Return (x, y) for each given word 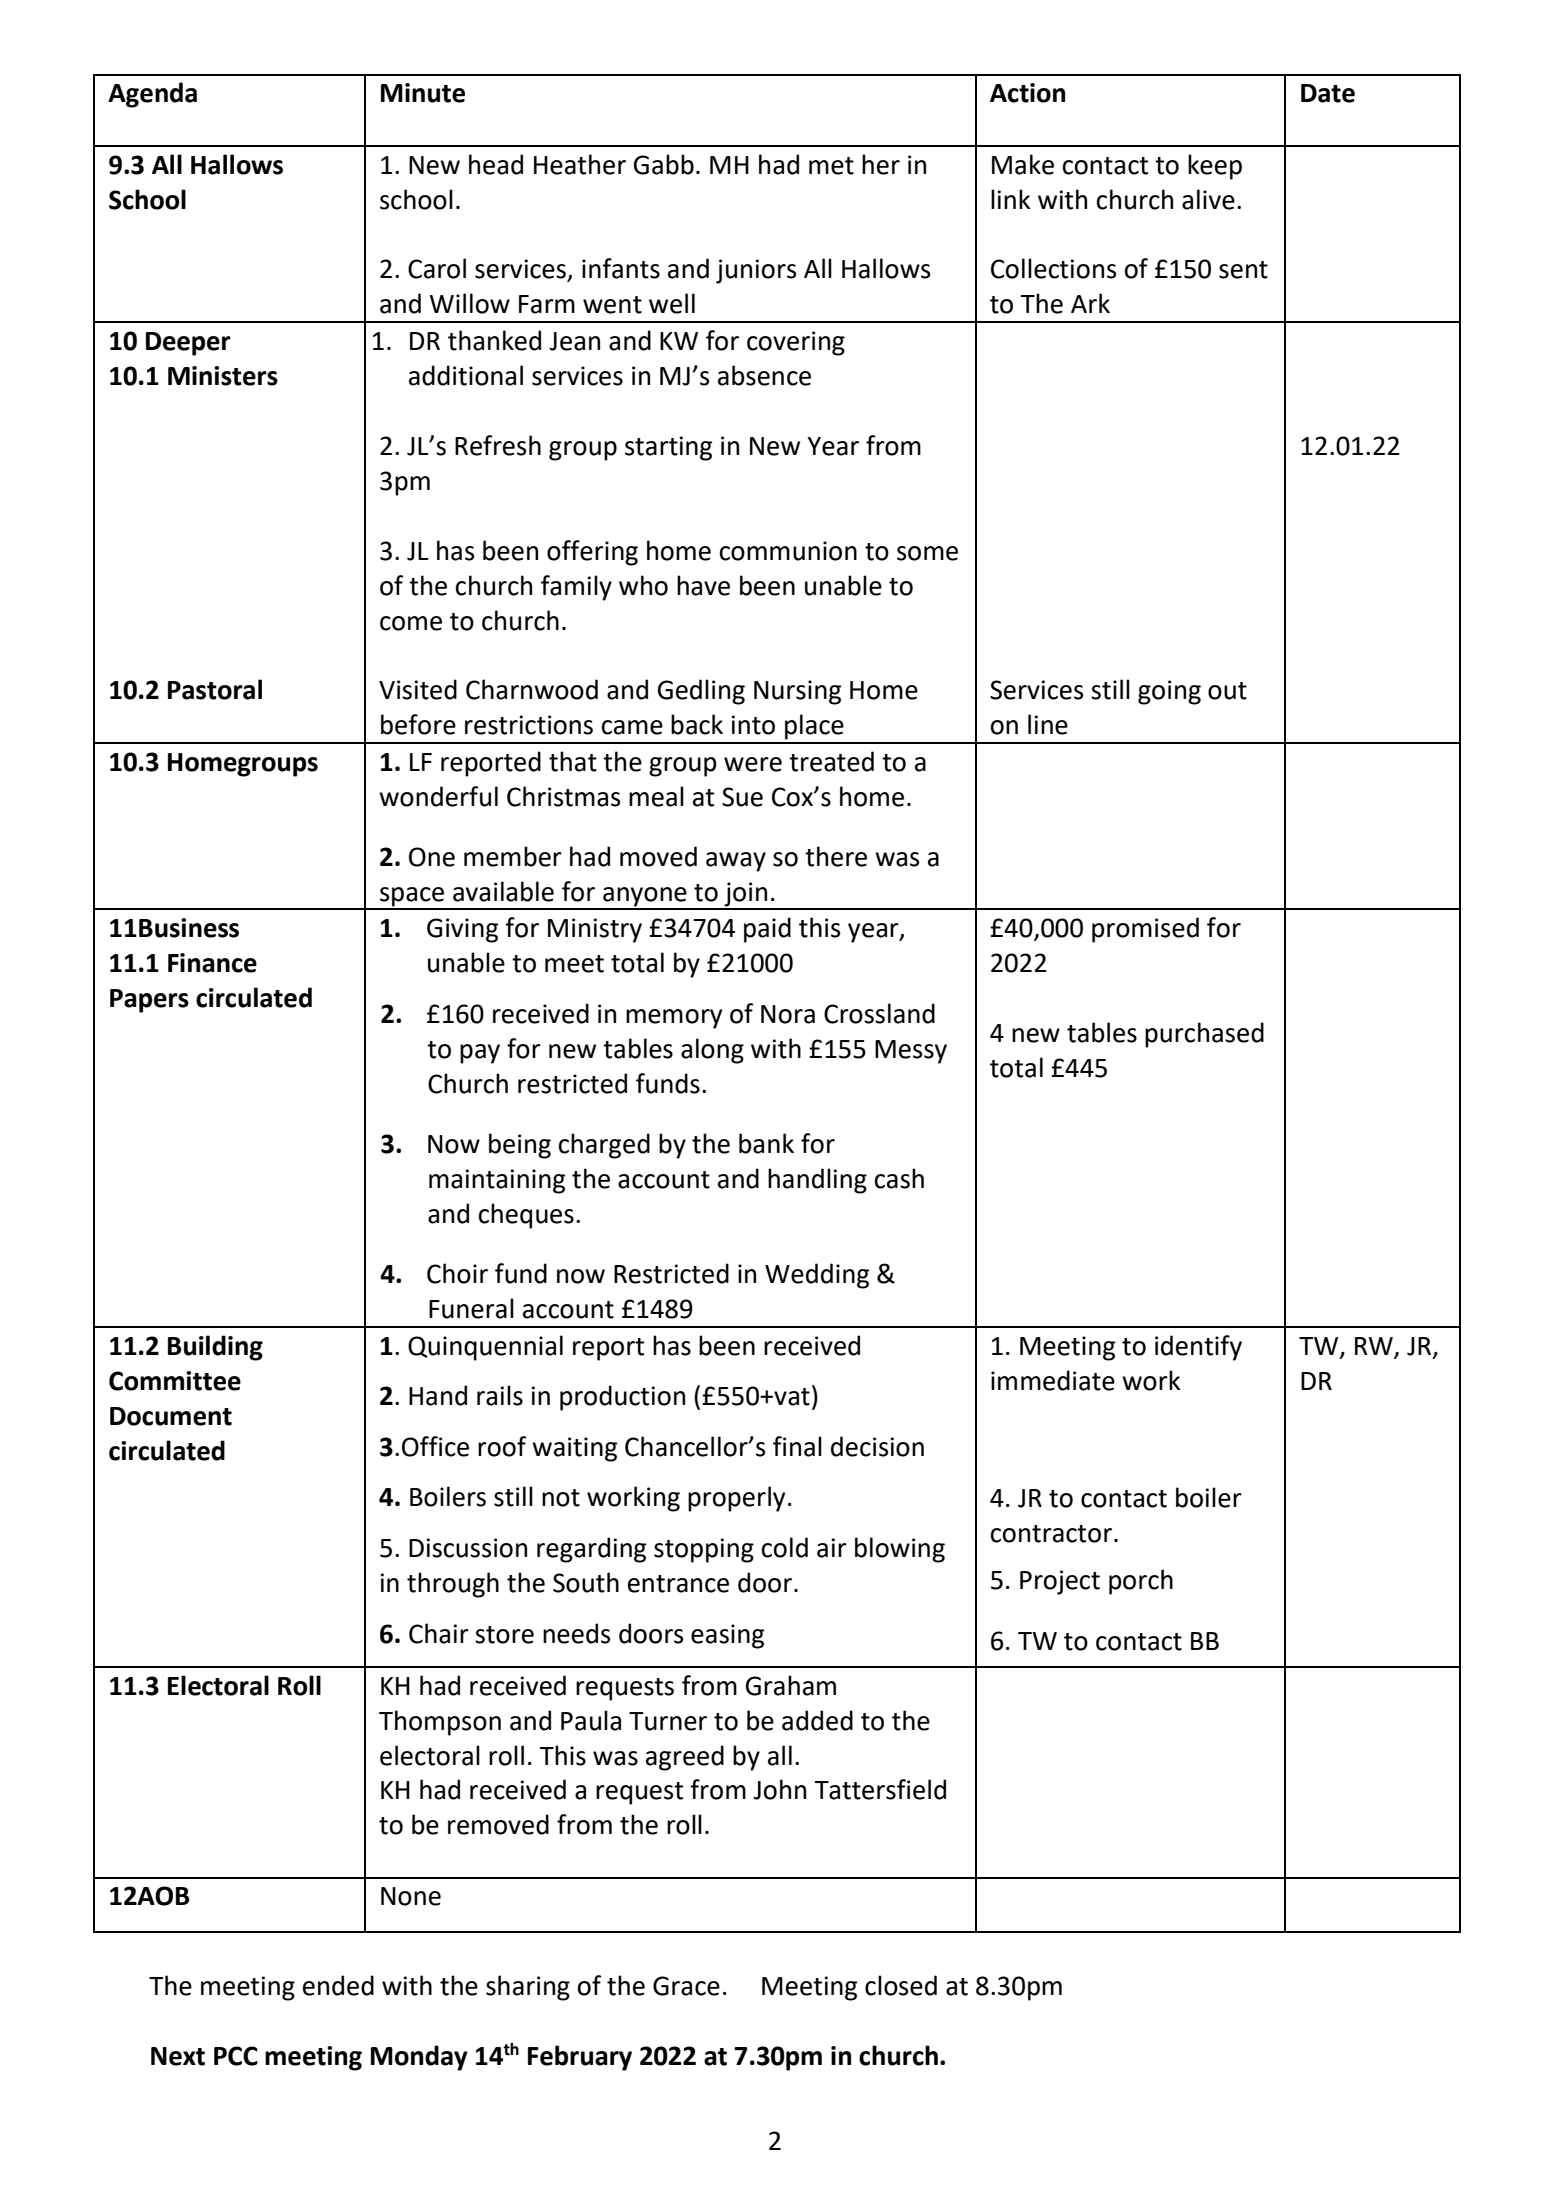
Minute (423, 93)
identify (1198, 1348)
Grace (686, 1986)
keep (1215, 167)
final (797, 1446)
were (753, 764)
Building (215, 1348)
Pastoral (215, 689)
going (1169, 692)
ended (338, 1985)
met (831, 166)
